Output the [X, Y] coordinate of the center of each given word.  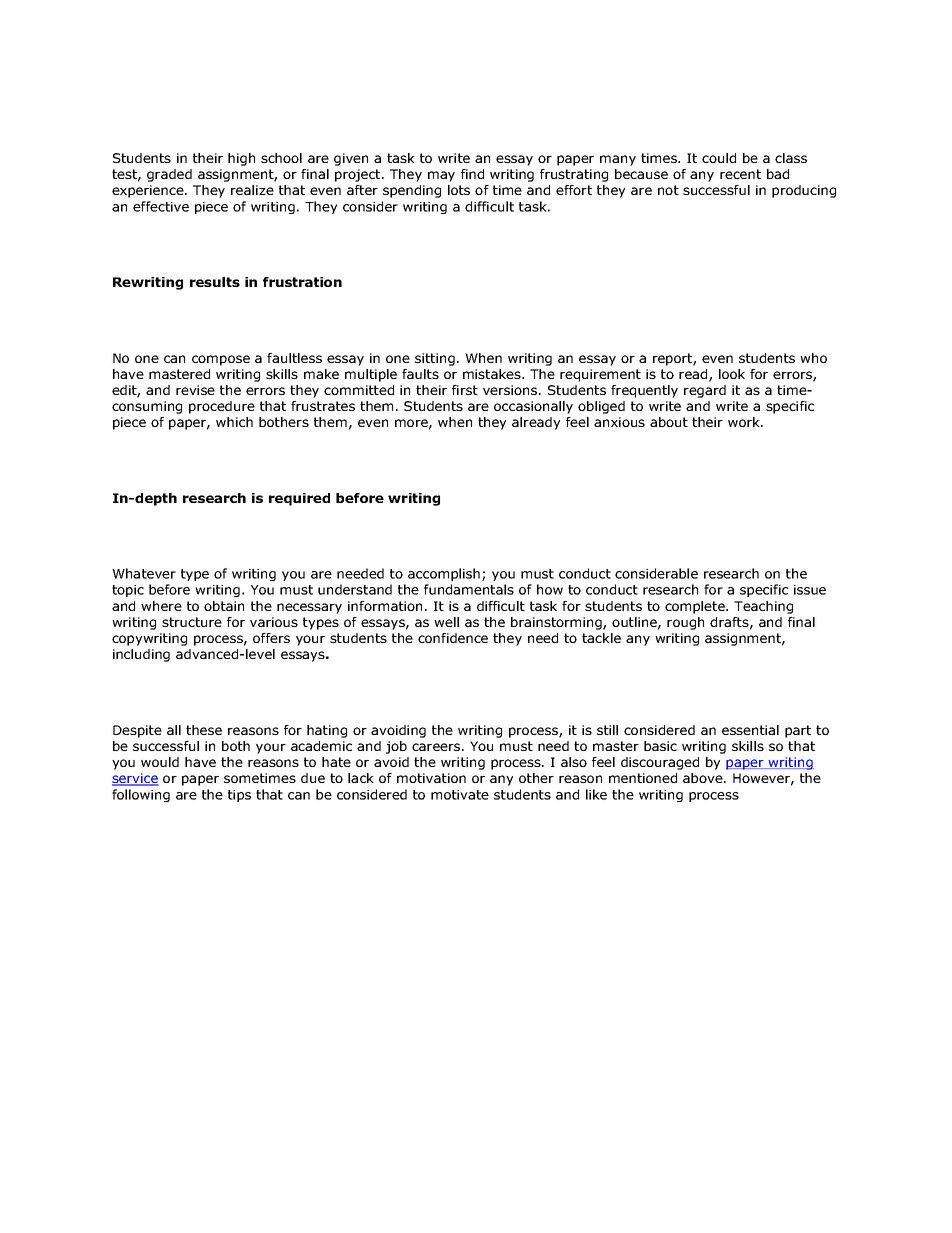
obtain [224, 606]
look [732, 374]
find [472, 174]
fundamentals [469, 589]
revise [195, 390]
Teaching [763, 607]
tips [239, 796]
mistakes [493, 374]
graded [169, 175]
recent [740, 174]
